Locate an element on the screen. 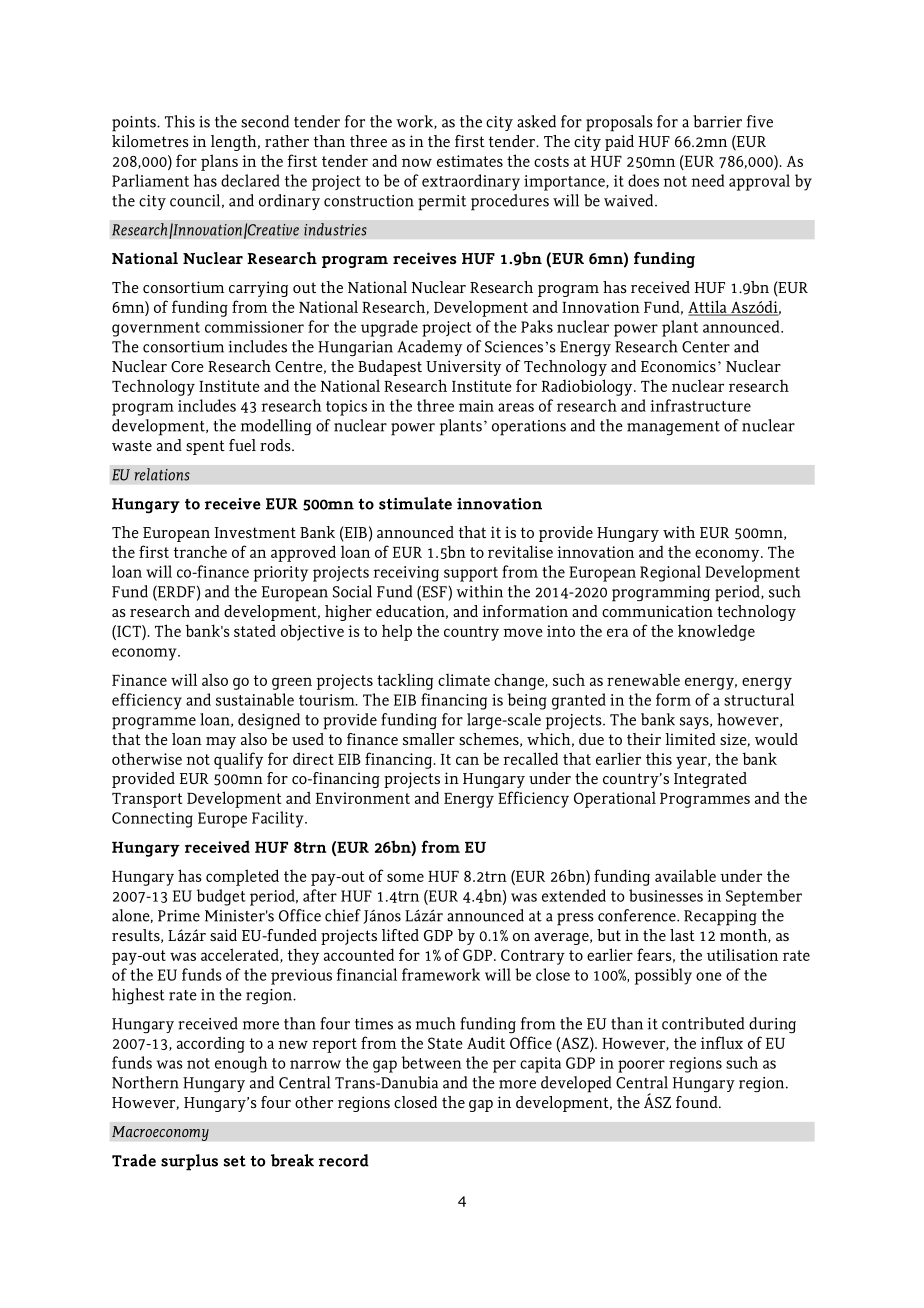 This screenshot has height=1308, width=924. need is located at coordinates (707, 180).
